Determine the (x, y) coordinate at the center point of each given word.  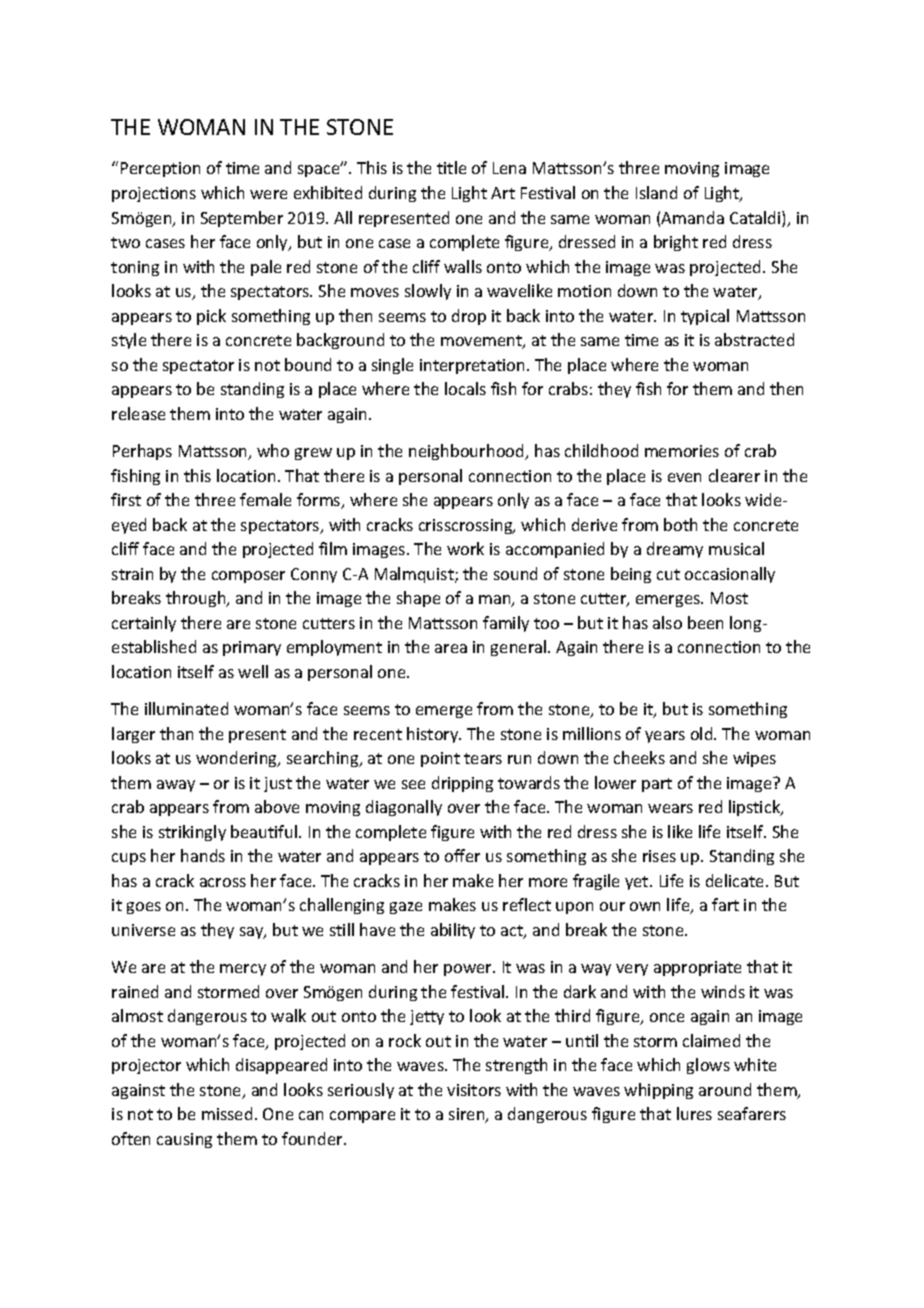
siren (468, 1115)
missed (227, 1113)
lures (694, 1113)
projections (154, 194)
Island (656, 192)
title (451, 167)
